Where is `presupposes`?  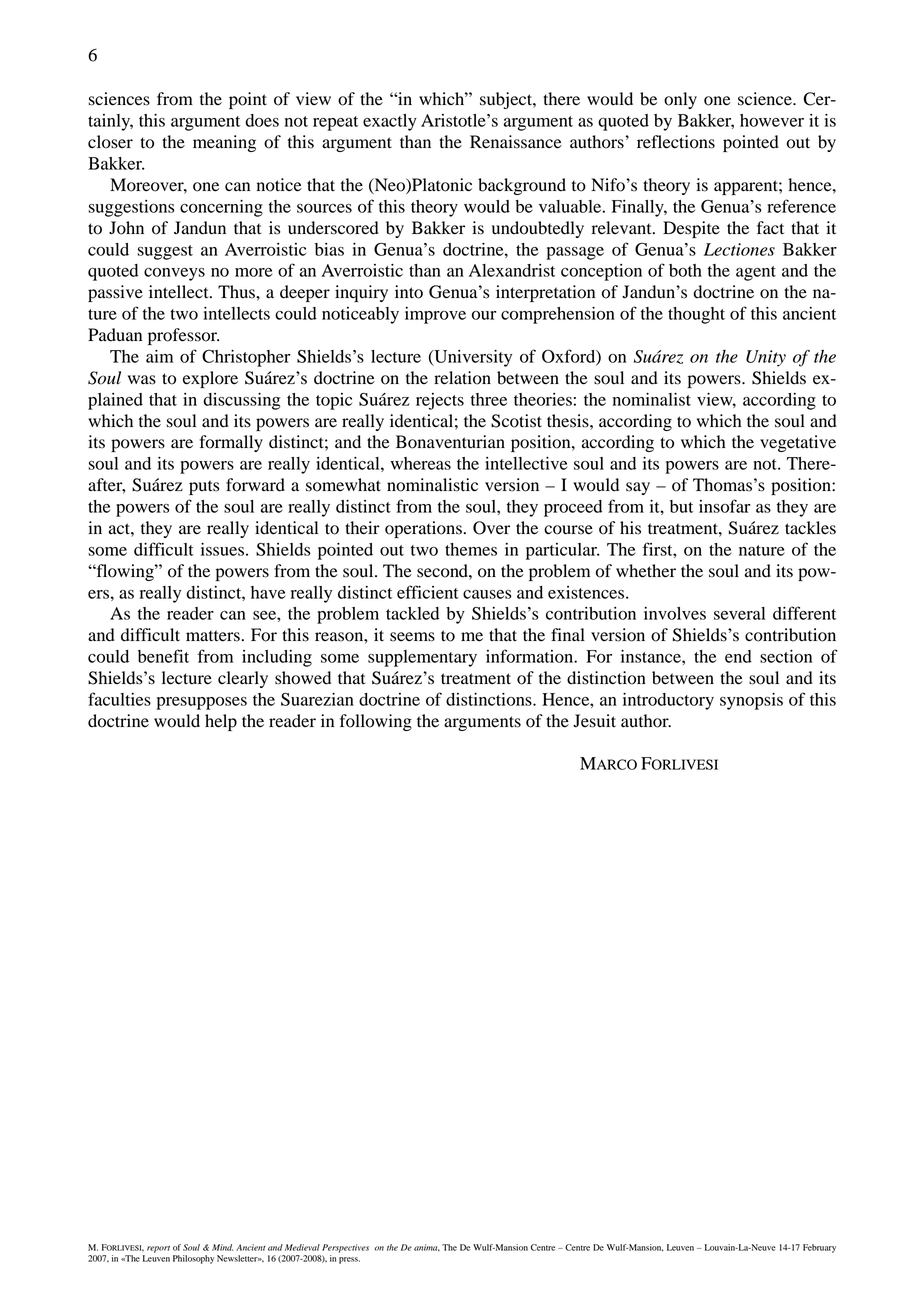
presupposes is located at coordinates (201, 703).
